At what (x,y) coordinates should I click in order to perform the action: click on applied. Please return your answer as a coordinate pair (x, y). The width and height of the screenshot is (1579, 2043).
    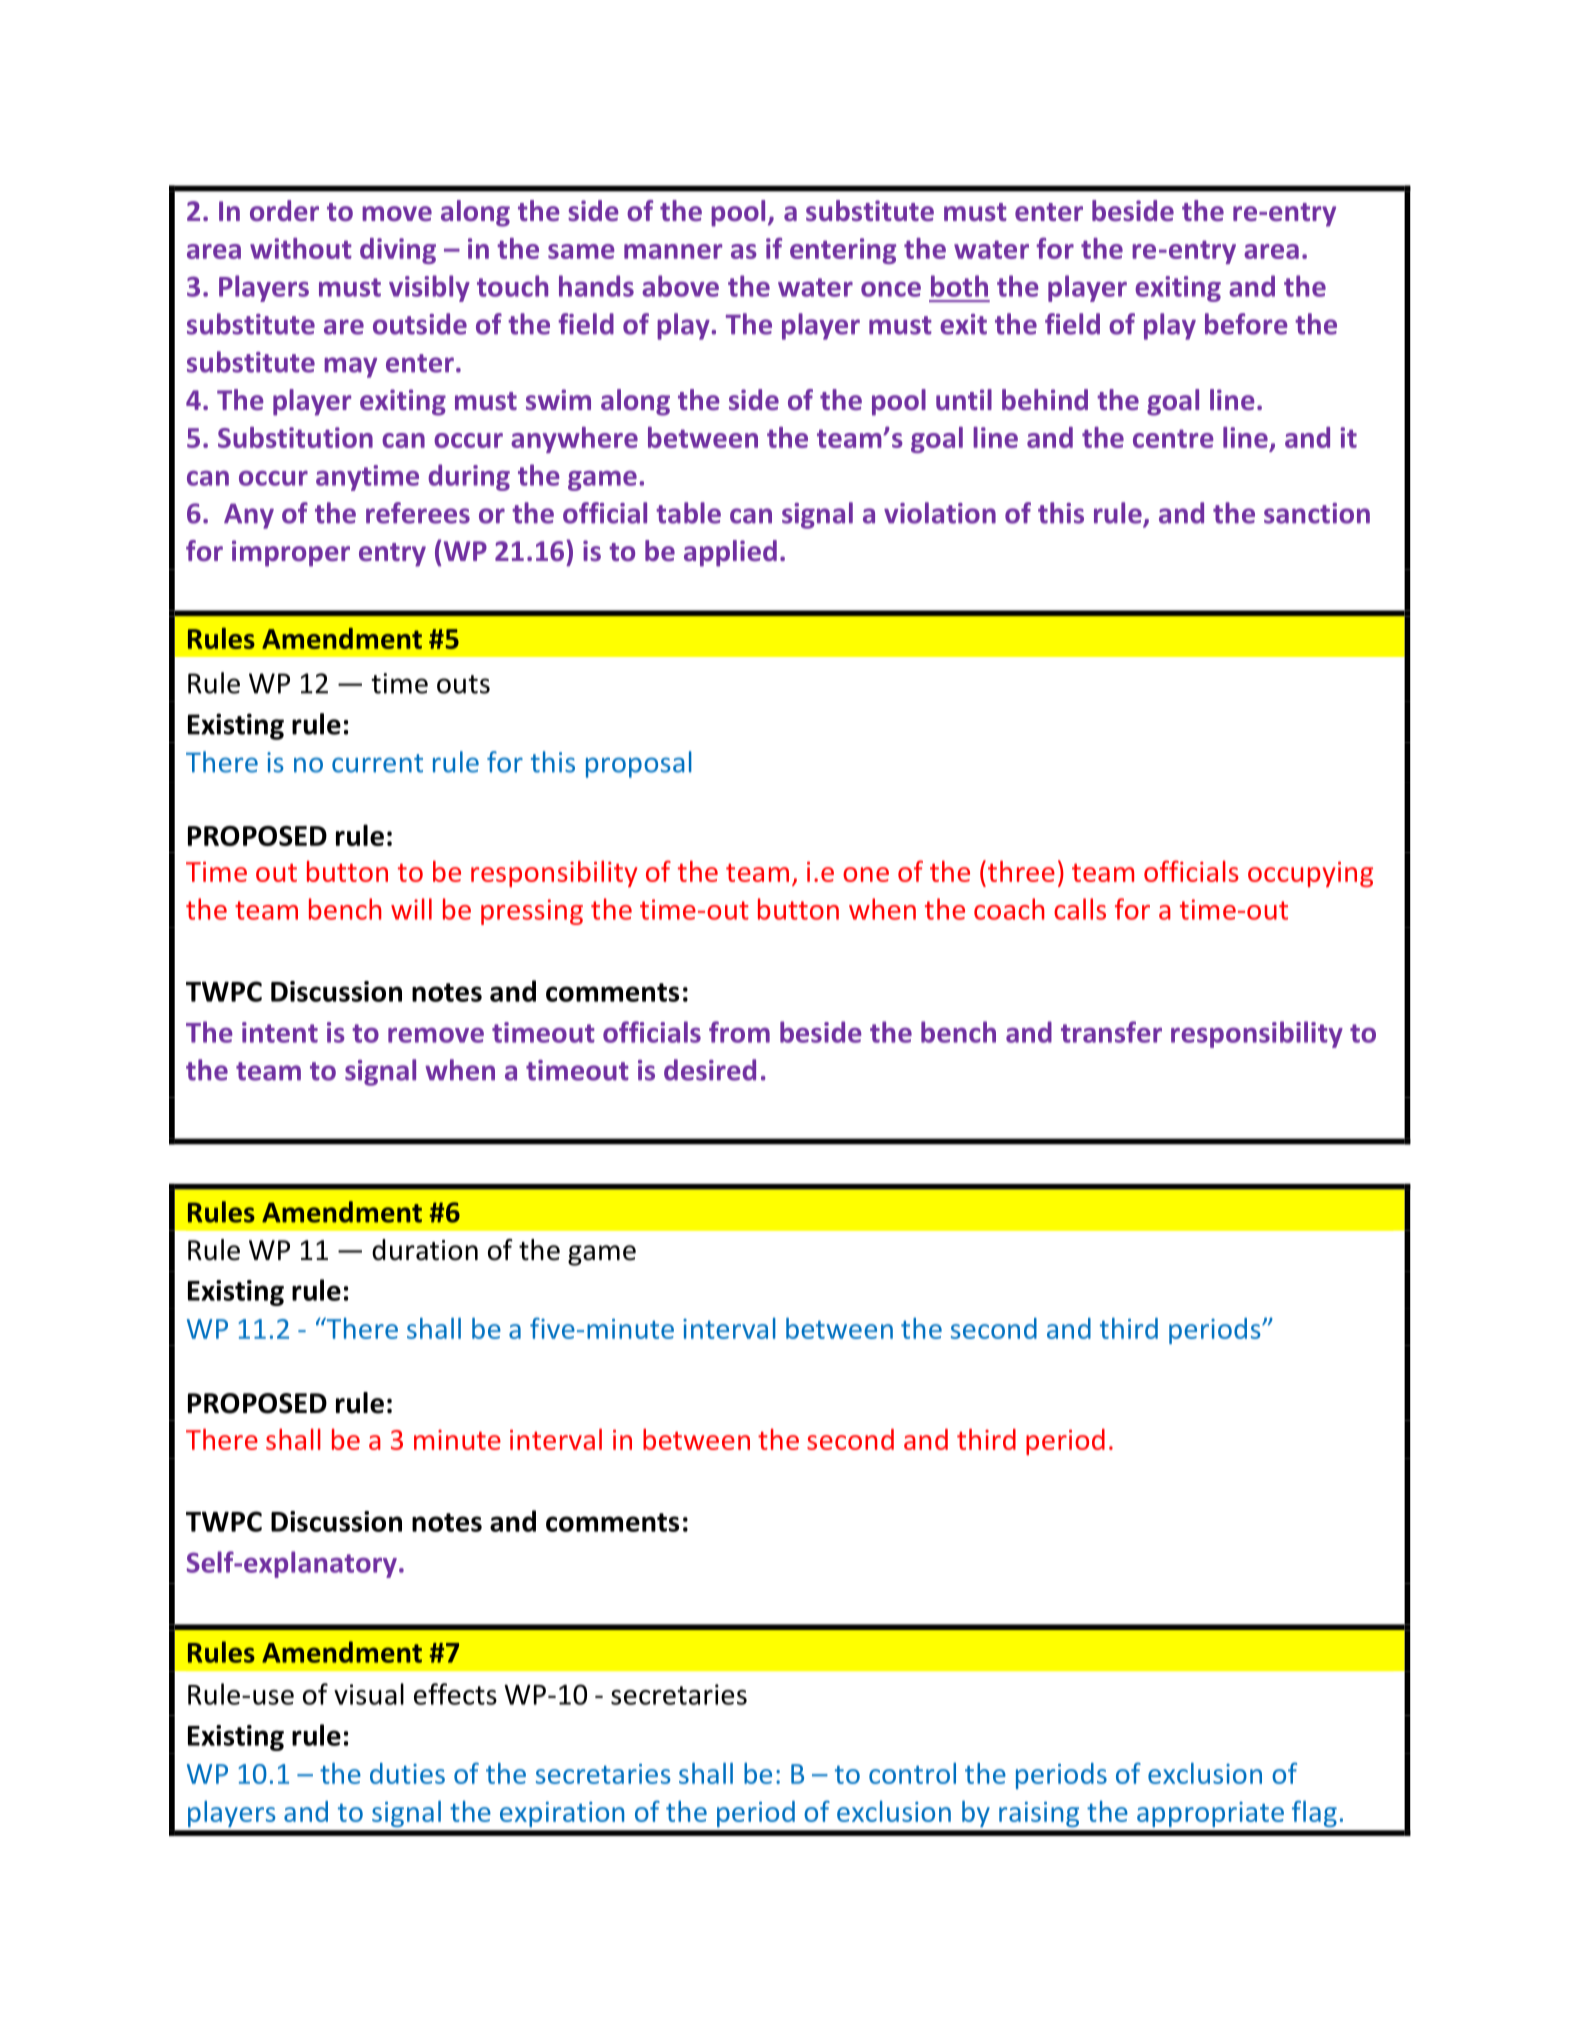
    Looking at the image, I should click on (730, 553).
